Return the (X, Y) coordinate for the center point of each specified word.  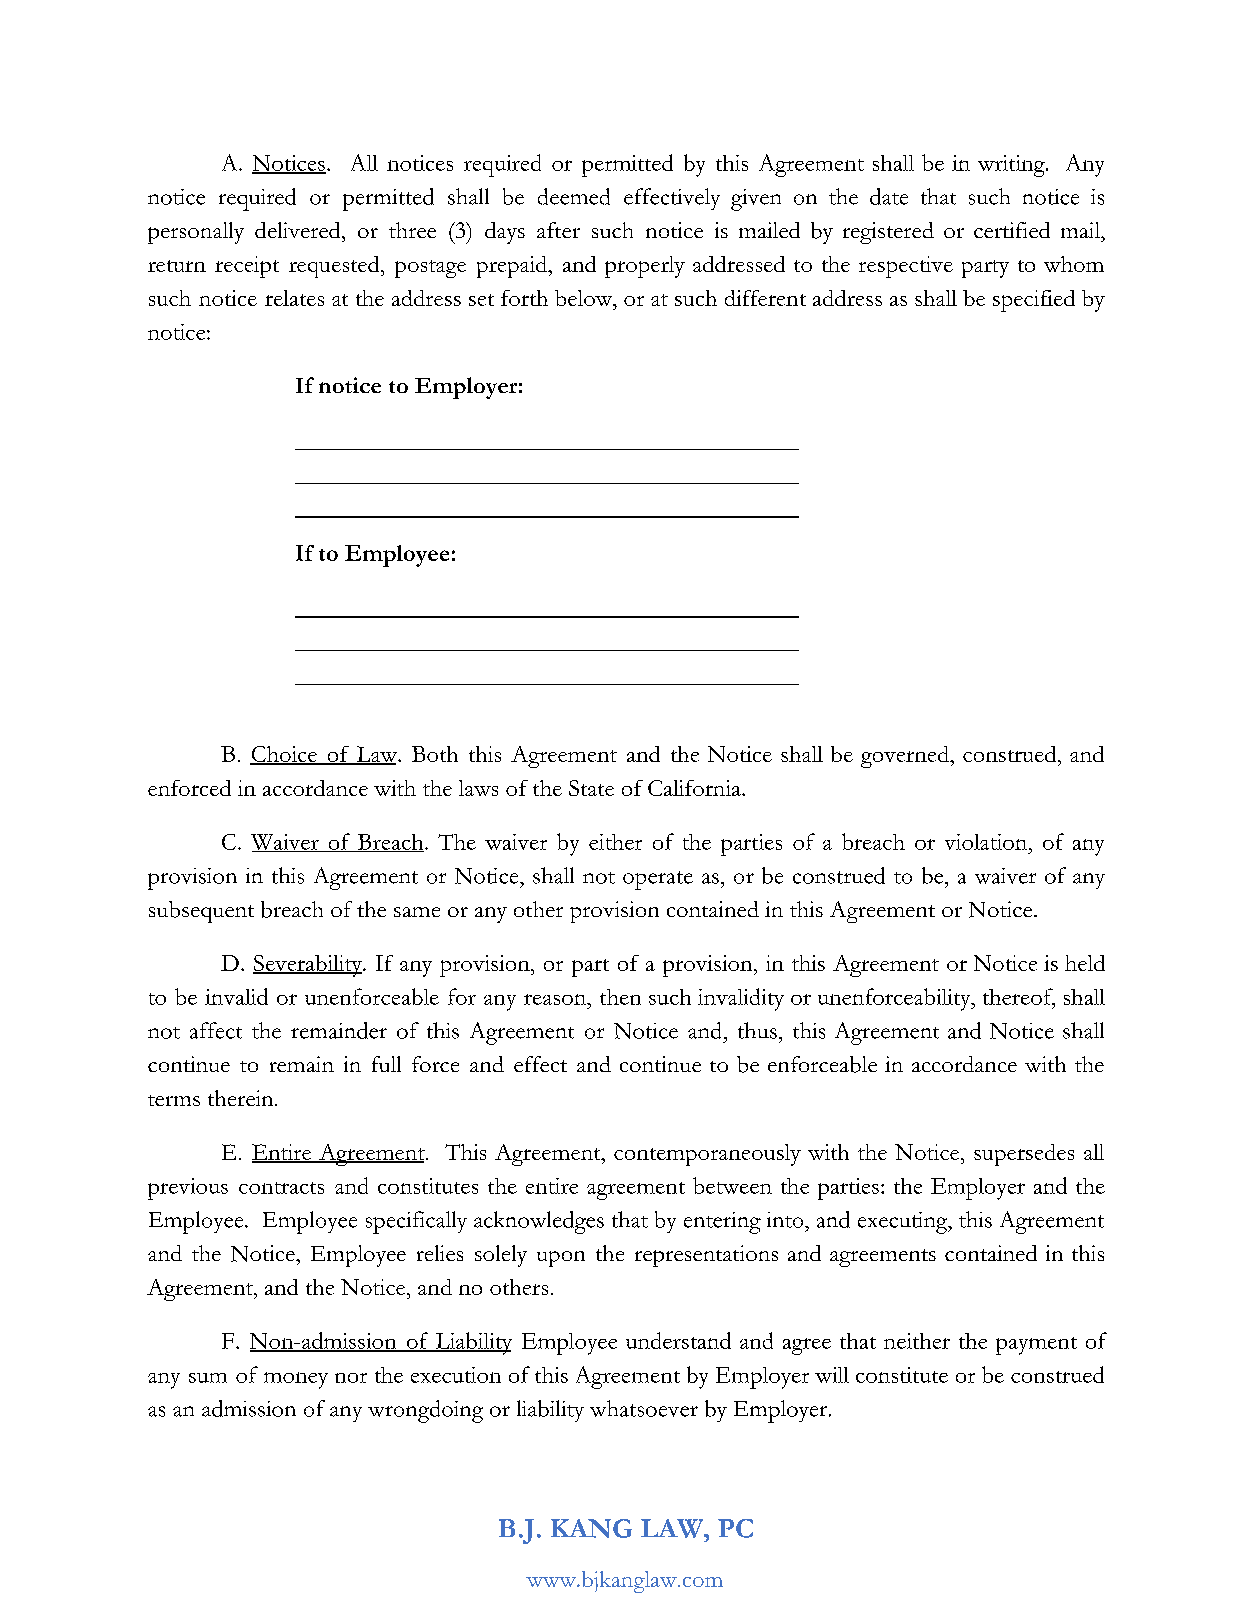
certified (1012, 230)
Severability (309, 966)
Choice (284, 755)
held (1085, 963)
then (620, 997)
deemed (574, 196)
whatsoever (644, 1408)
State (591, 788)
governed (906, 757)
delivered (299, 230)
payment (1036, 1346)
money (296, 1380)
